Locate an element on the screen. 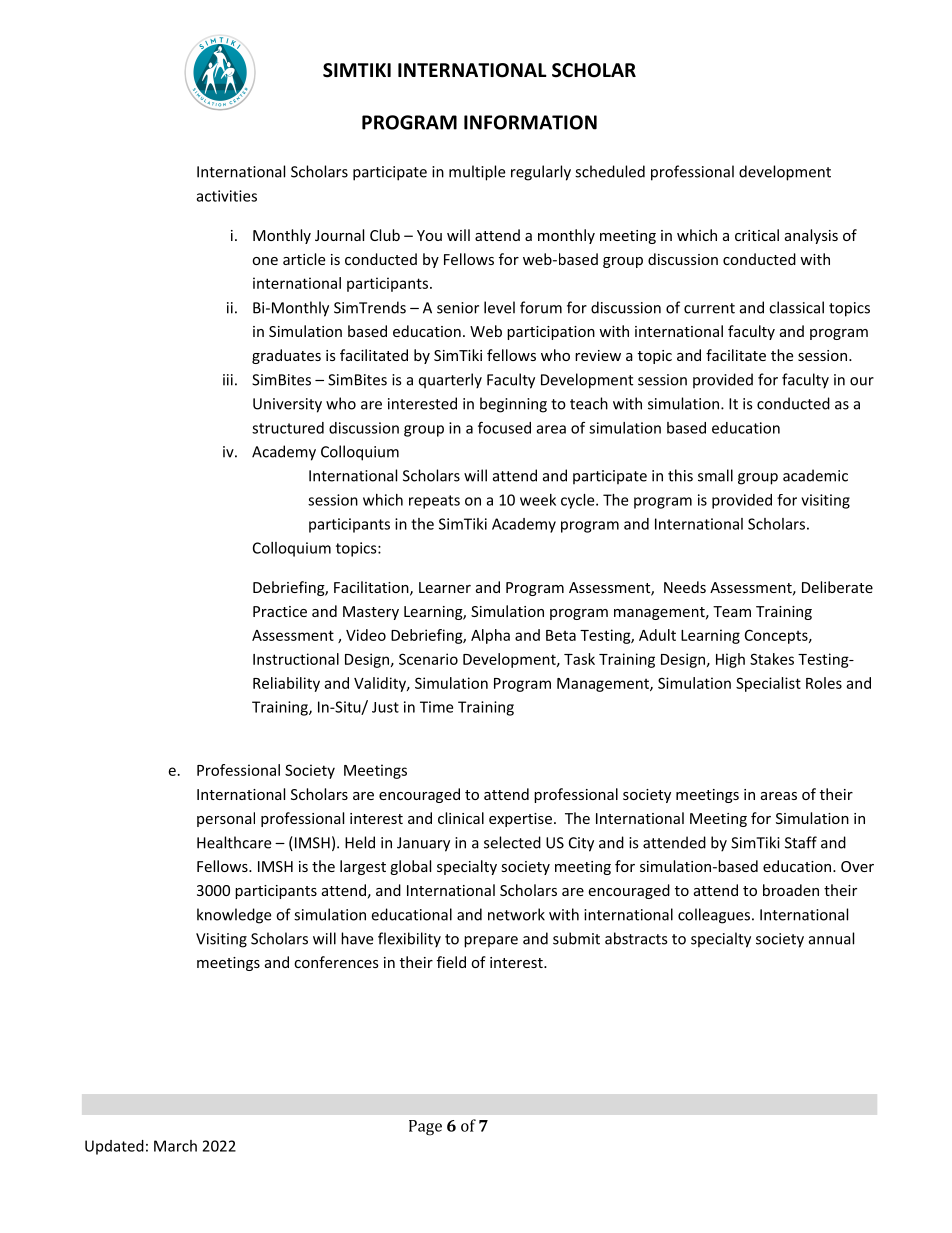 The image size is (952, 1233). academic is located at coordinates (815, 475).
